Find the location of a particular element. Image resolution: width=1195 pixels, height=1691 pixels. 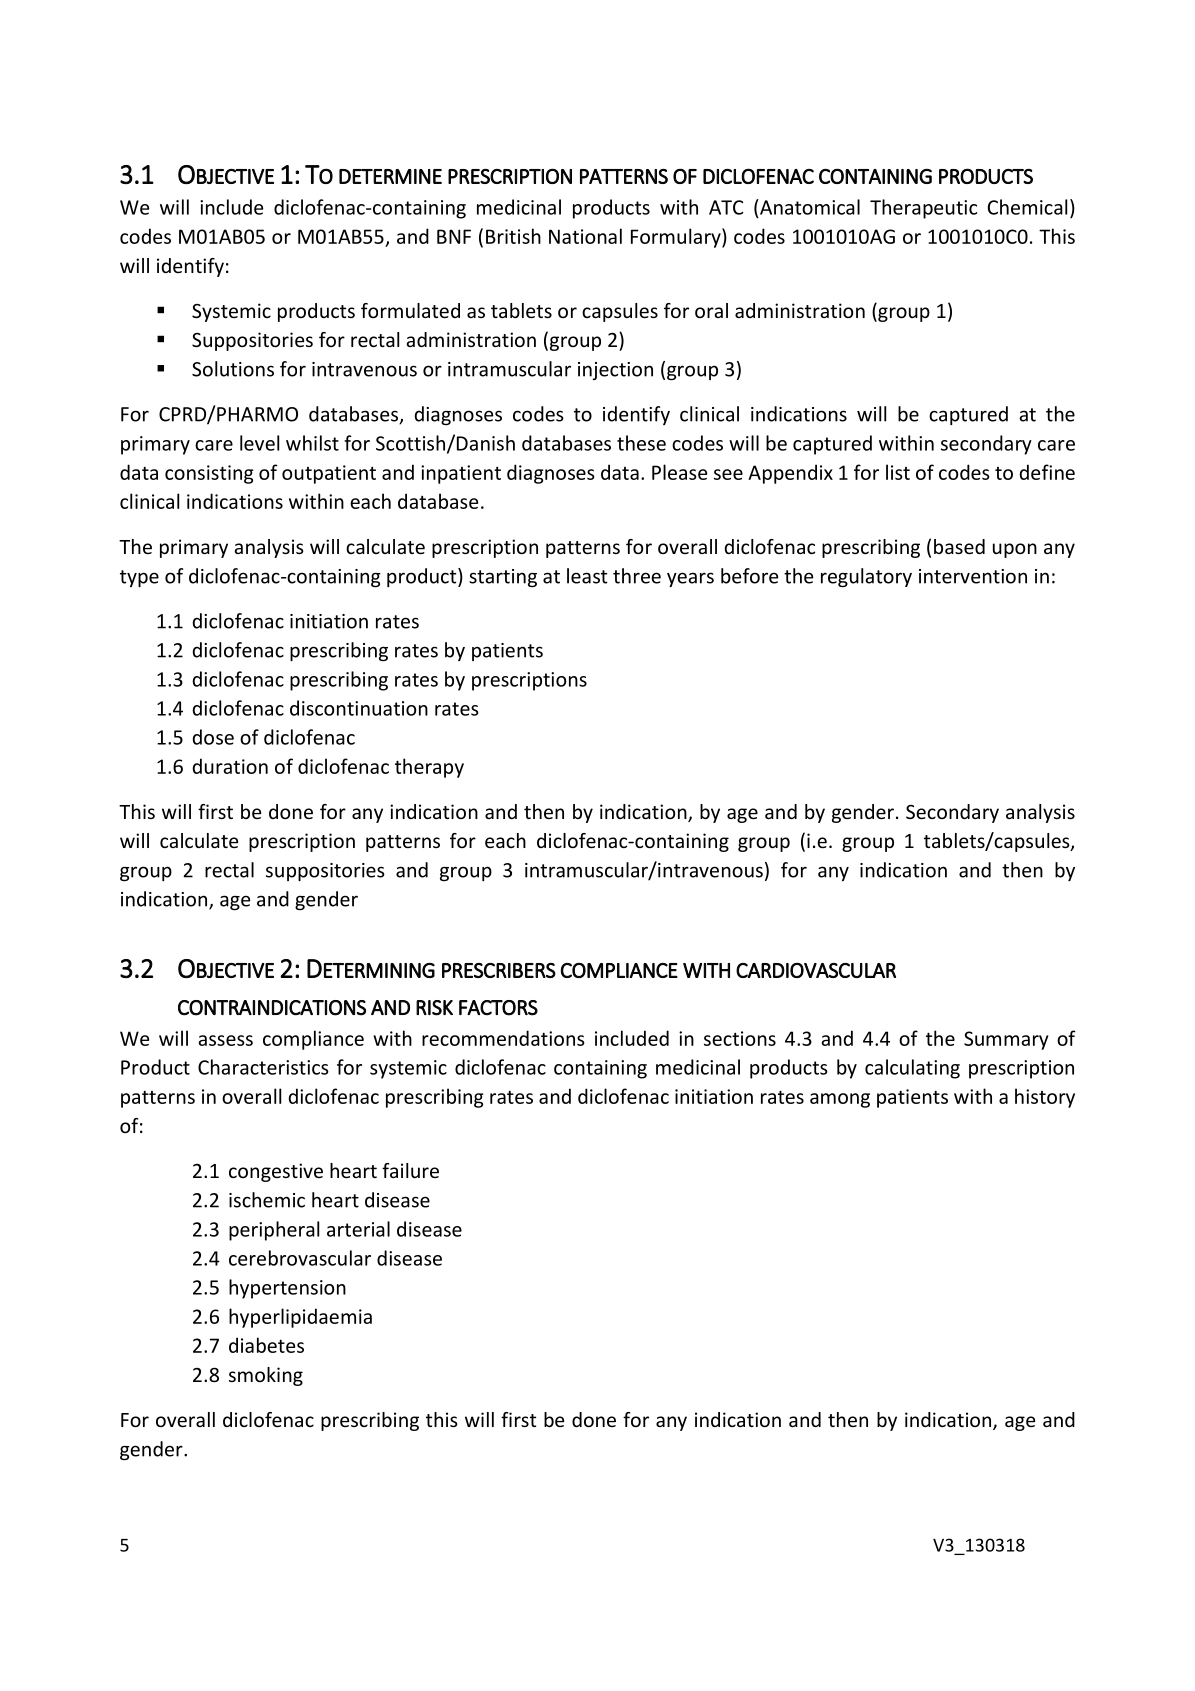

diabetes is located at coordinates (266, 1345).
